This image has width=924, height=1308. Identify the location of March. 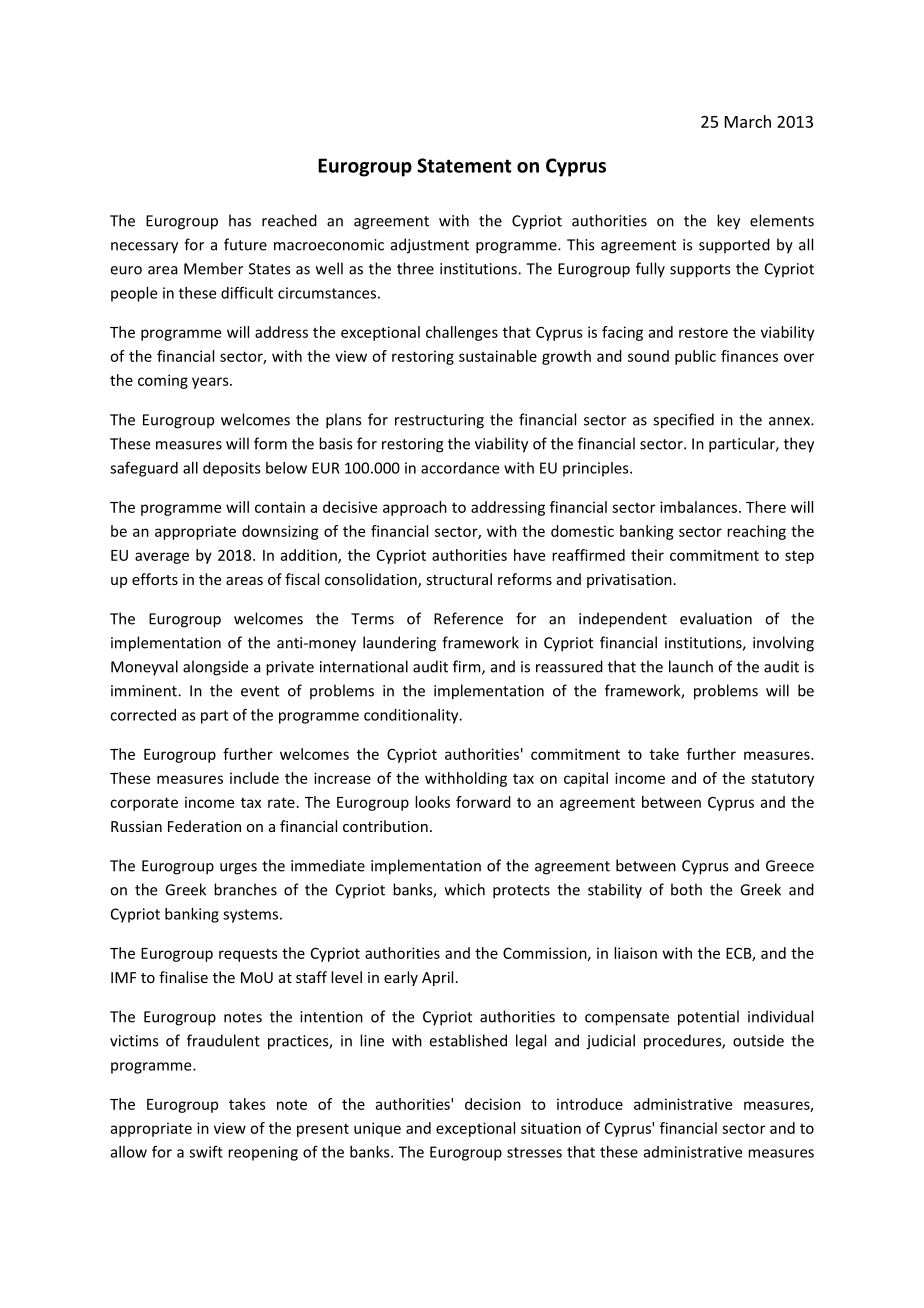
(748, 121).
